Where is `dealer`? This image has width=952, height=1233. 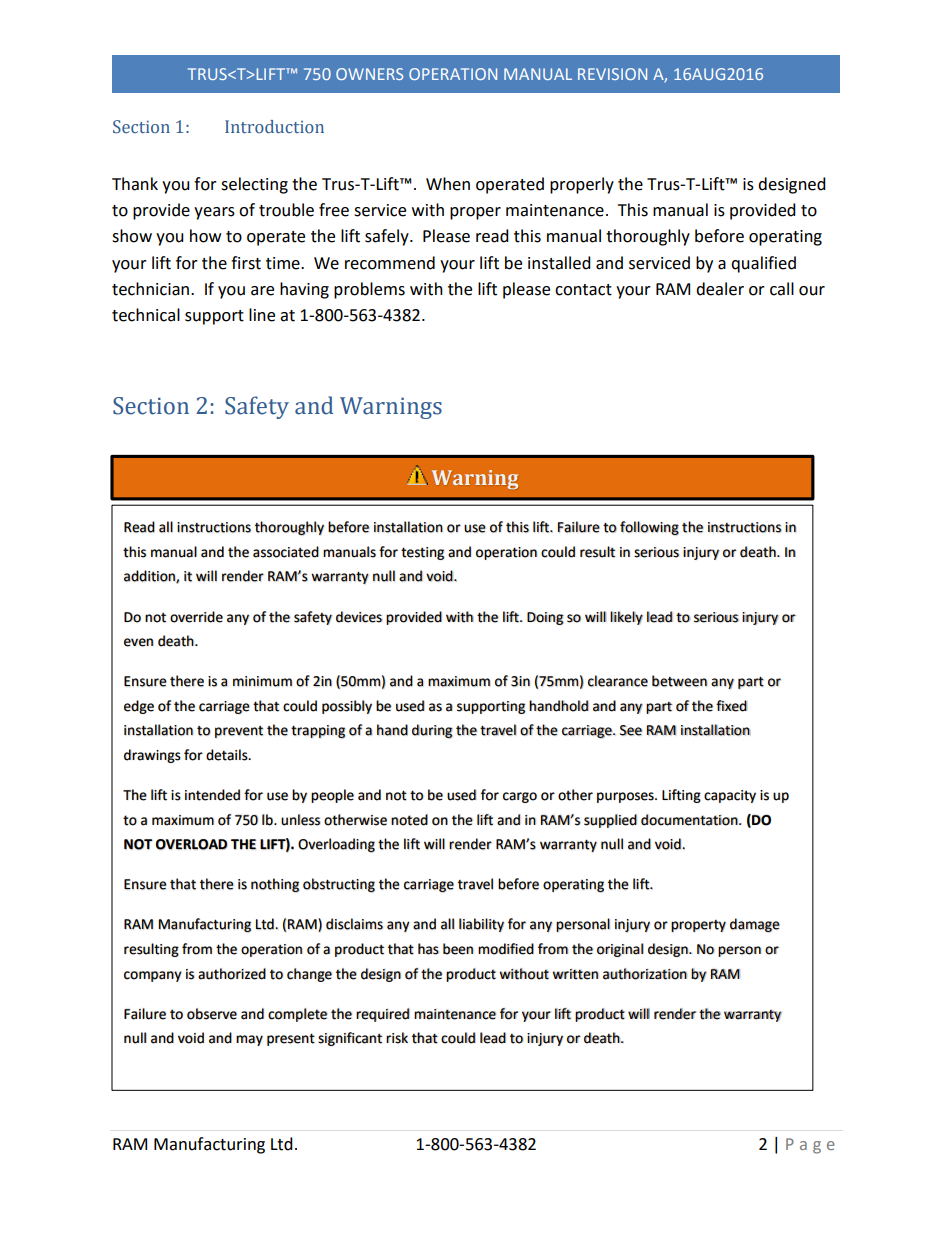
dealer is located at coordinates (720, 289).
